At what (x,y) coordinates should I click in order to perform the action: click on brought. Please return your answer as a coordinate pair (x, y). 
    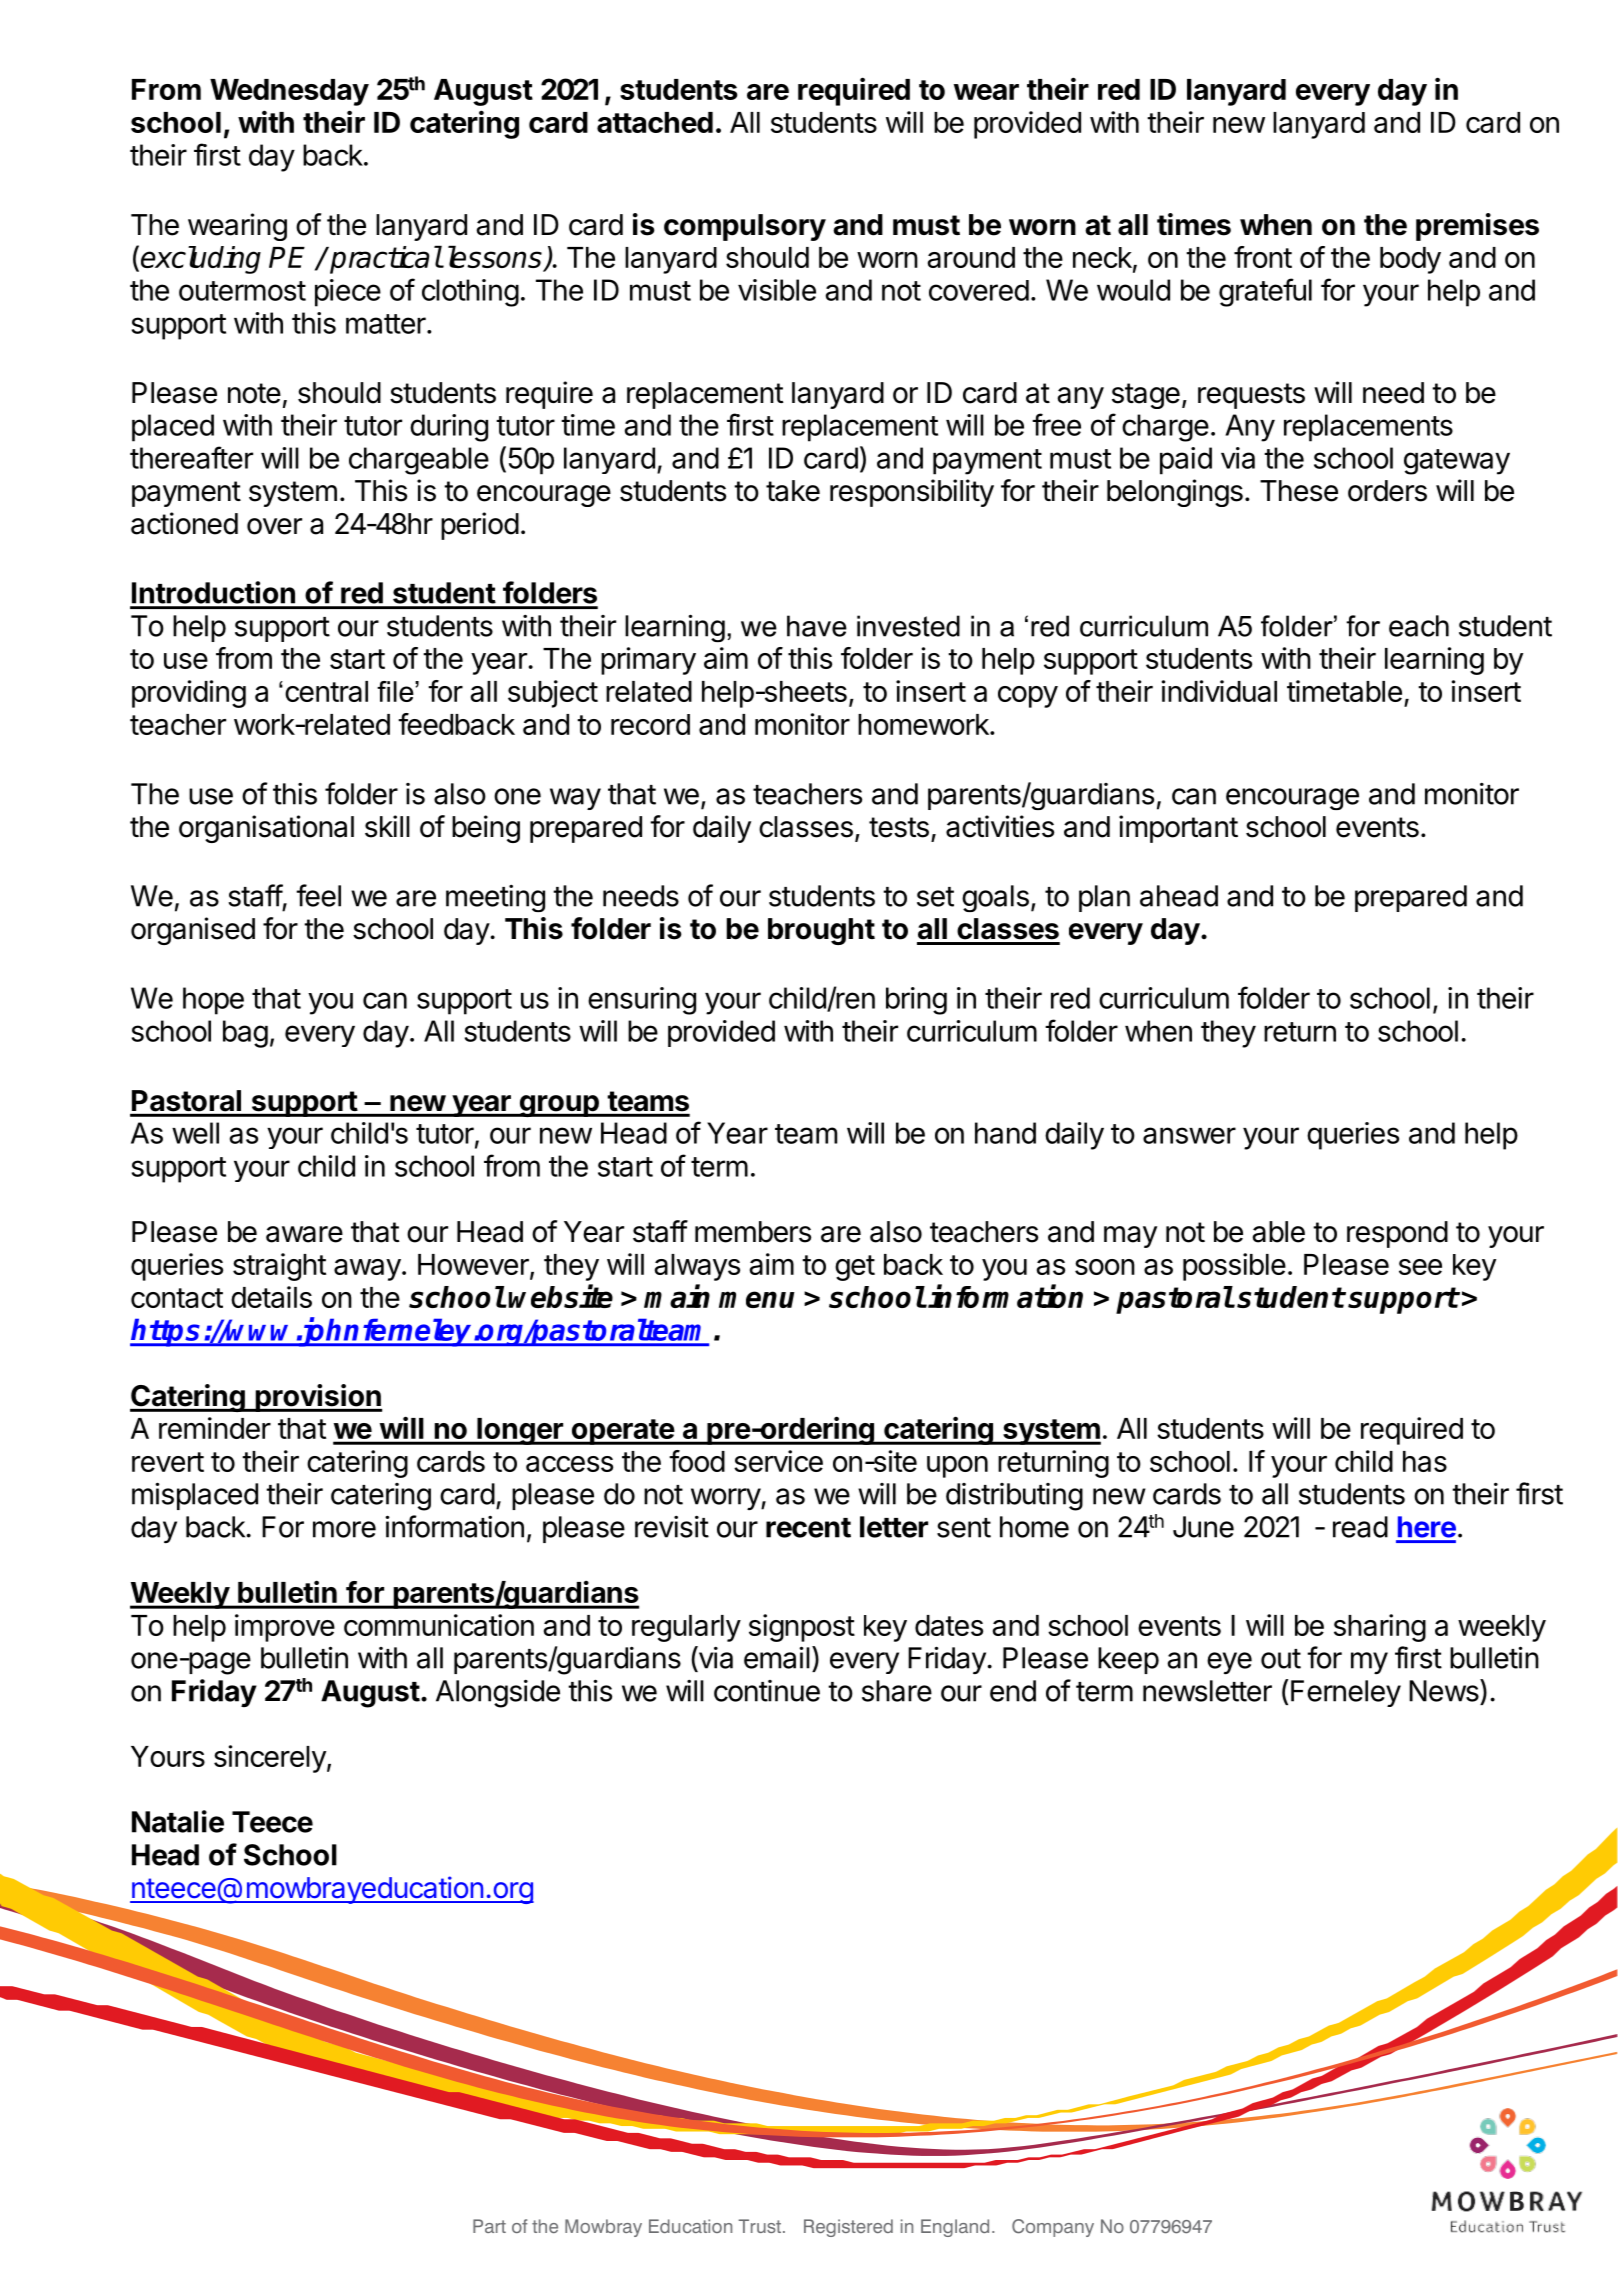
    Looking at the image, I should click on (821, 931).
